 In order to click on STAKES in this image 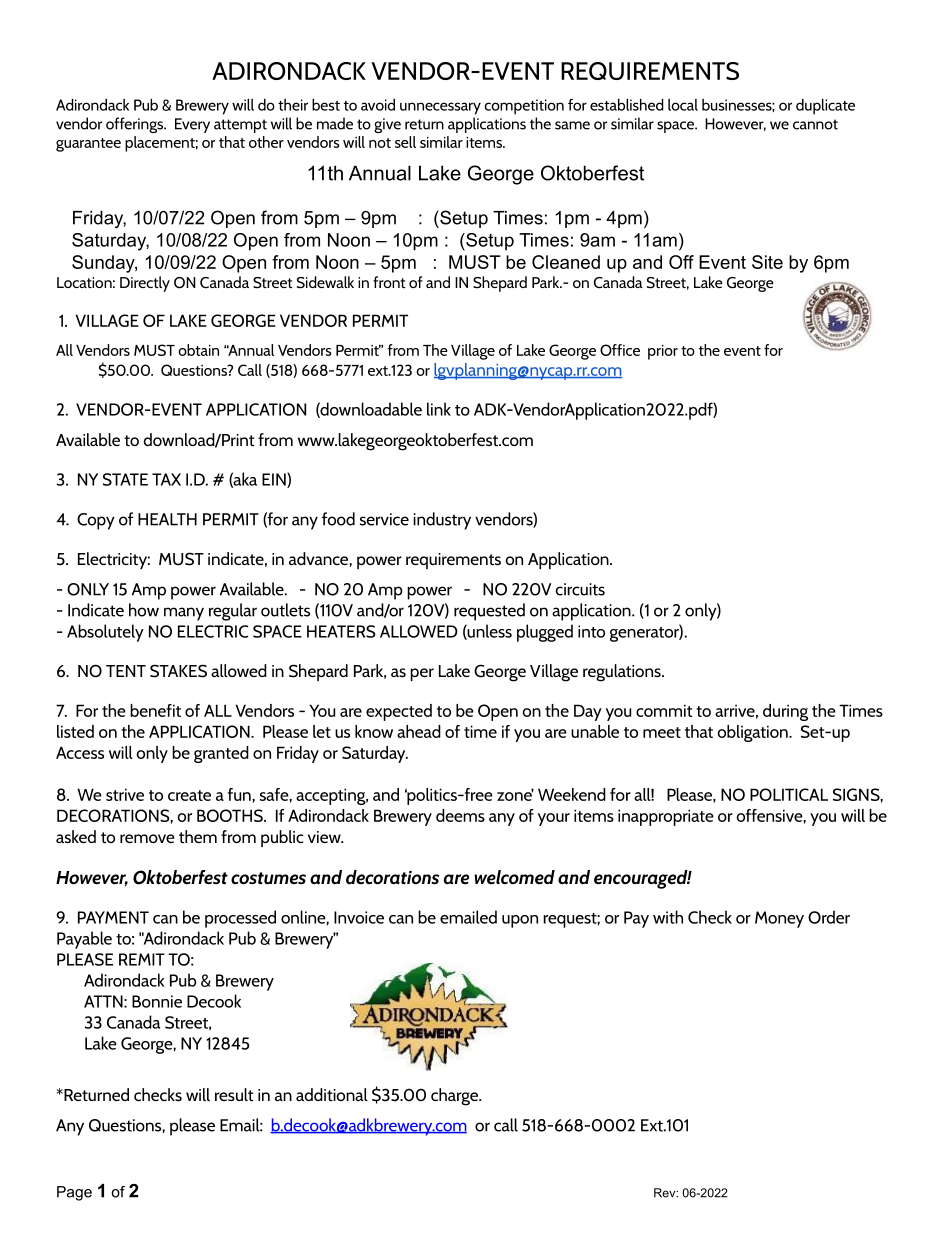, I will do `click(178, 671)`.
